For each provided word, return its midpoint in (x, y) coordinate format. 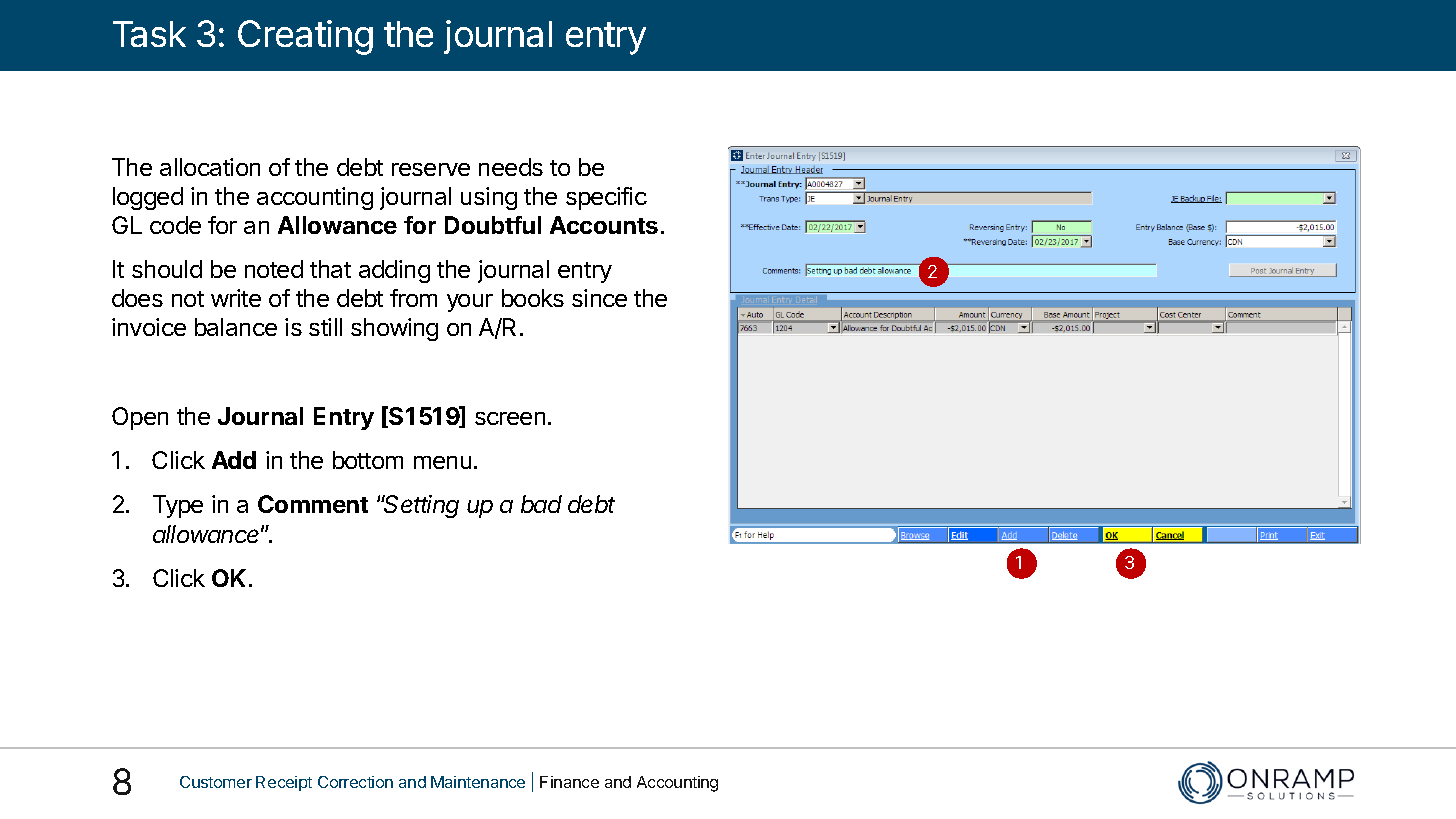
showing (394, 329)
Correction (355, 782)
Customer (216, 782)
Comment (313, 504)
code (175, 225)
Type (178, 506)
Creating (305, 37)
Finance (569, 782)
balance (236, 327)
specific (606, 198)
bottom (368, 460)
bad (541, 504)
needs (511, 167)
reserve (431, 169)
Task (149, 34)
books (533, 298)
